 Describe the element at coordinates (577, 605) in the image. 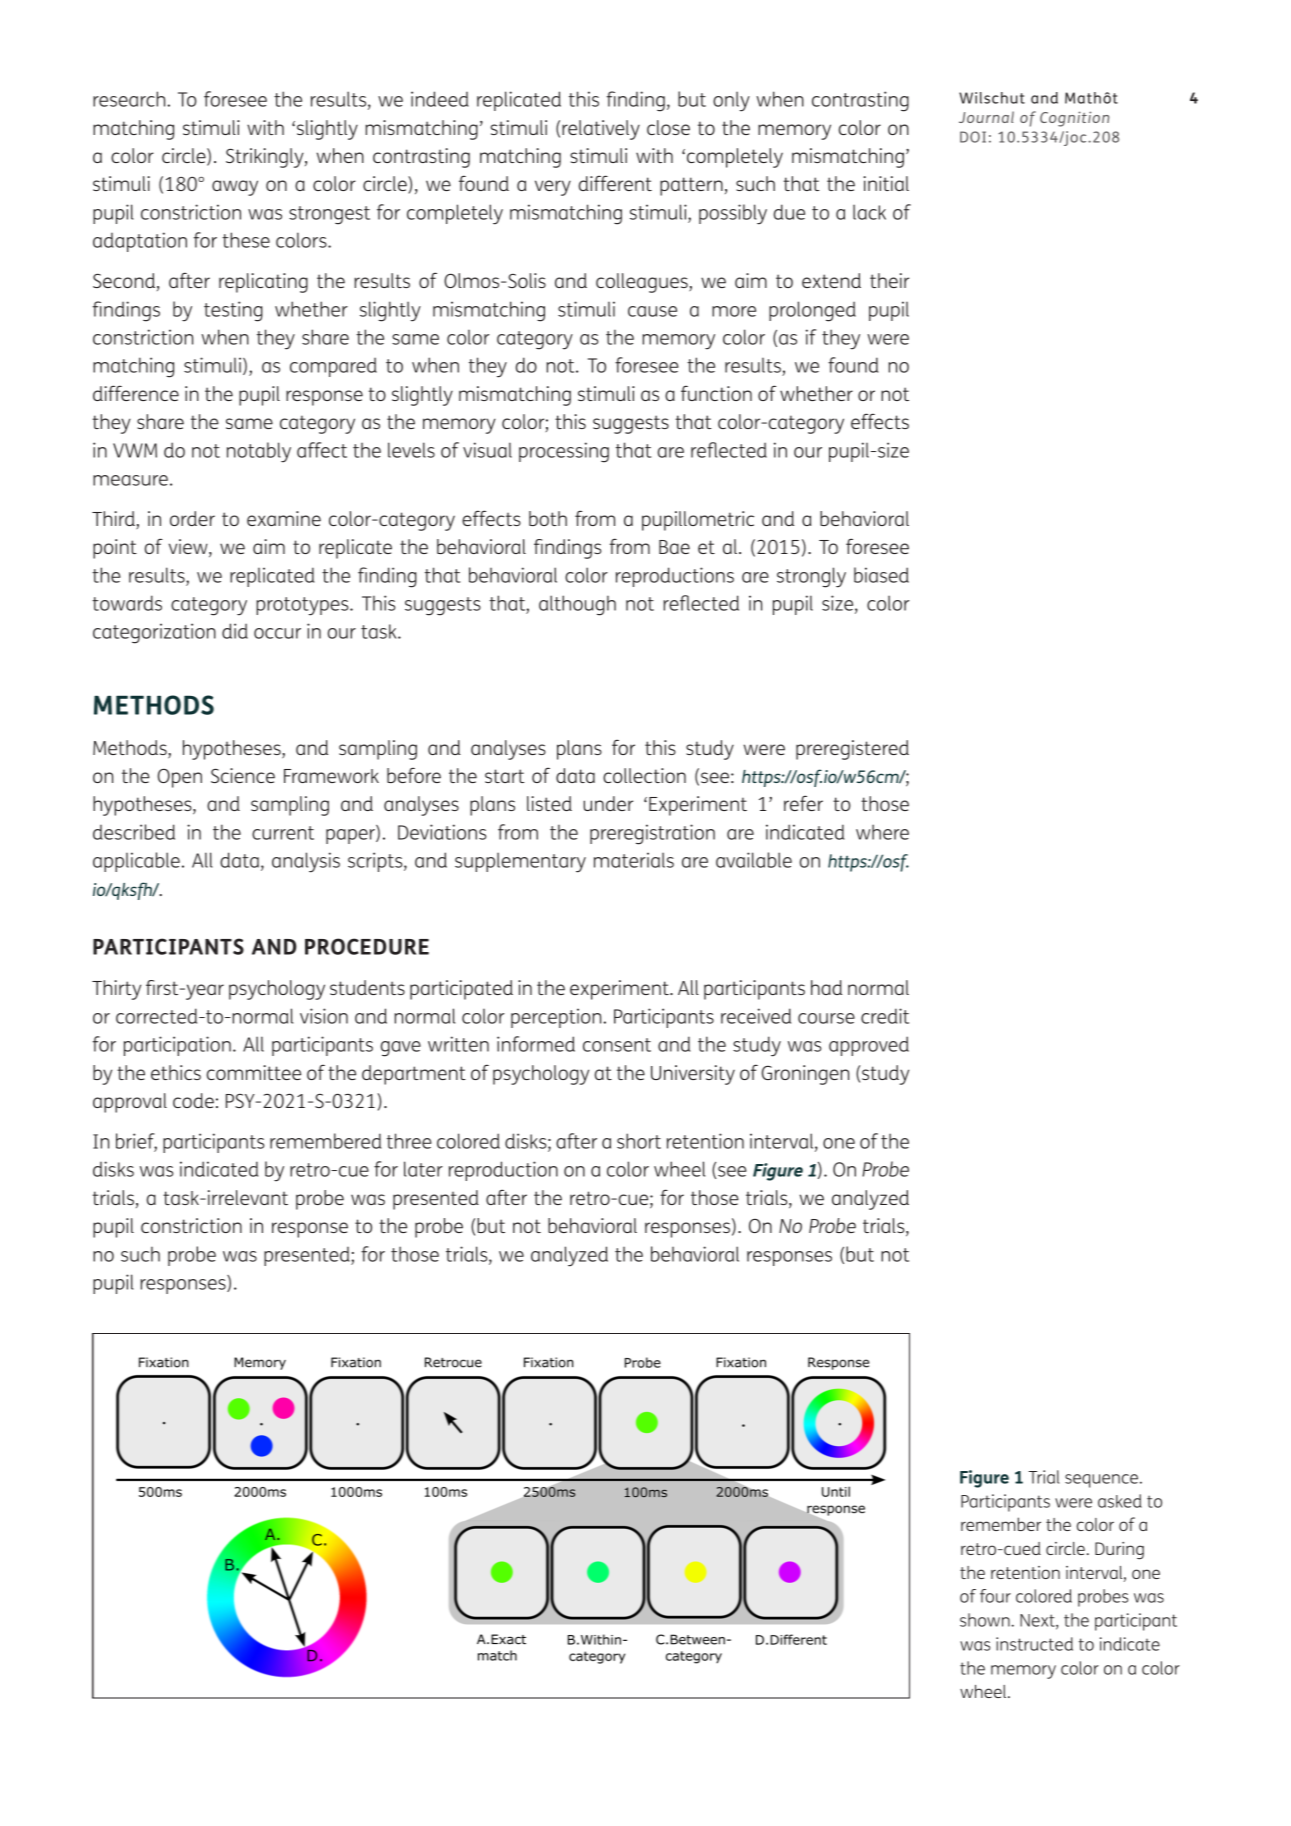

I see `although` at that location.
